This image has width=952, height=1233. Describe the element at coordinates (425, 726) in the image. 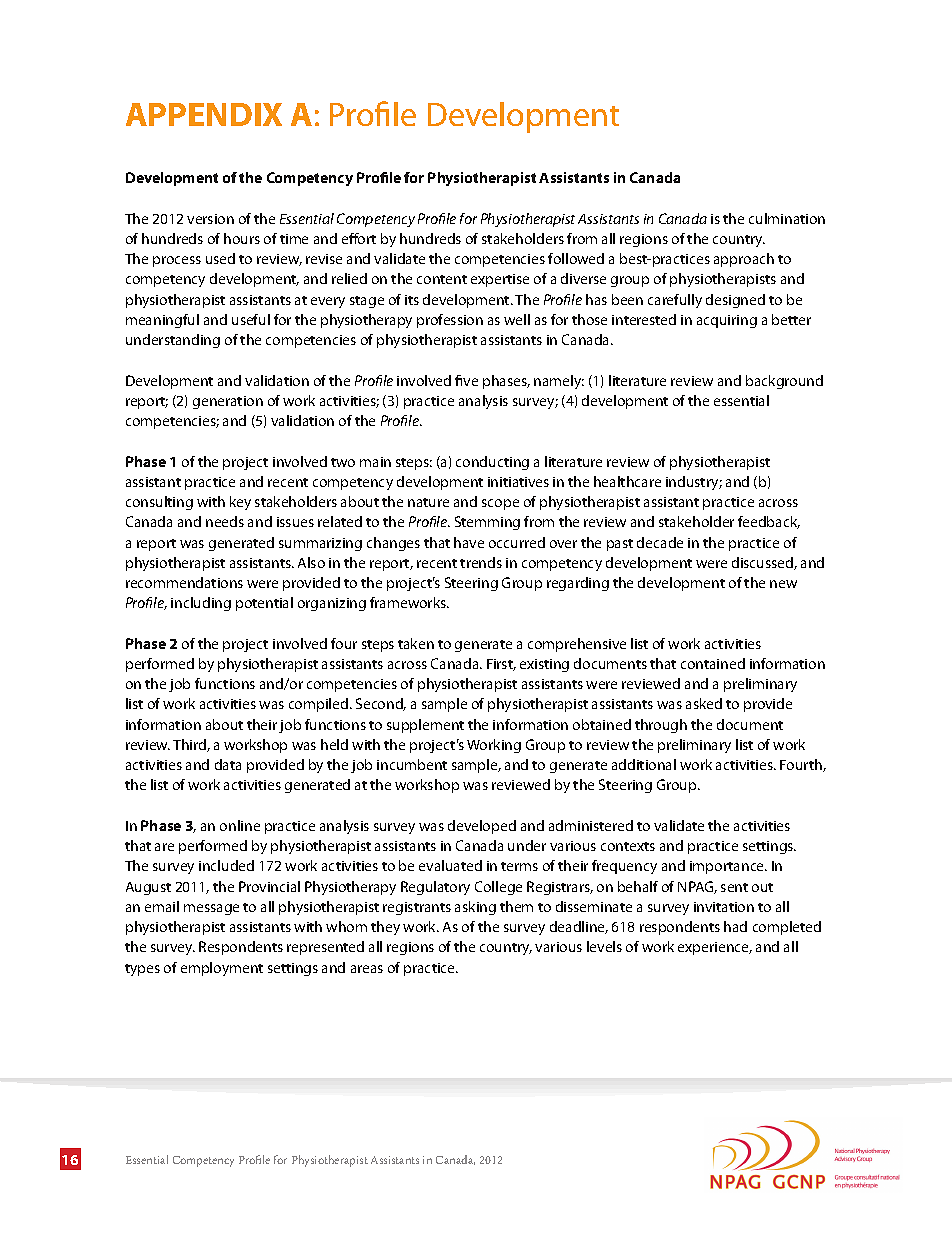

I see `supplement` at that location.
